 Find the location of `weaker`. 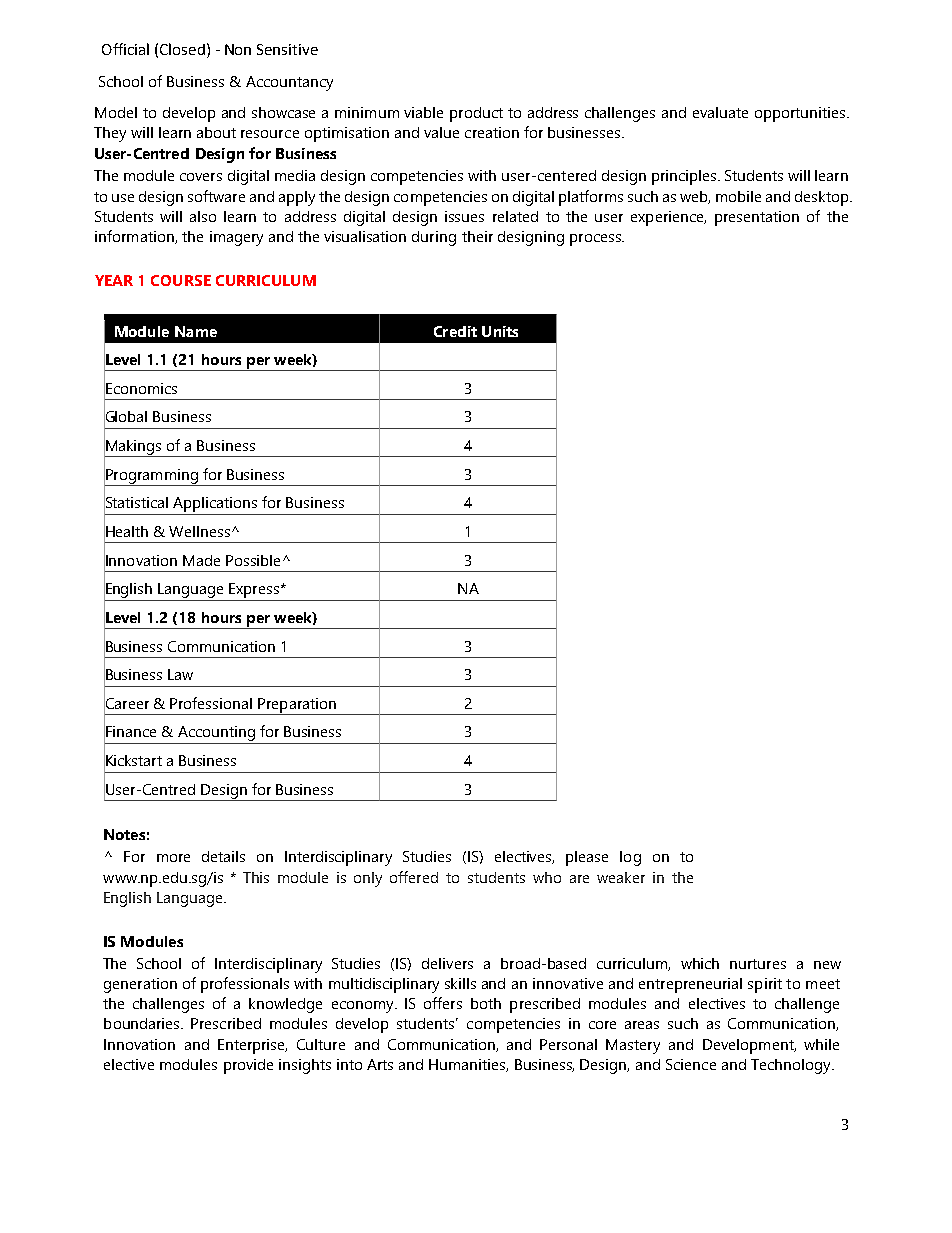

weaker is located at coordinates (621, 877).
